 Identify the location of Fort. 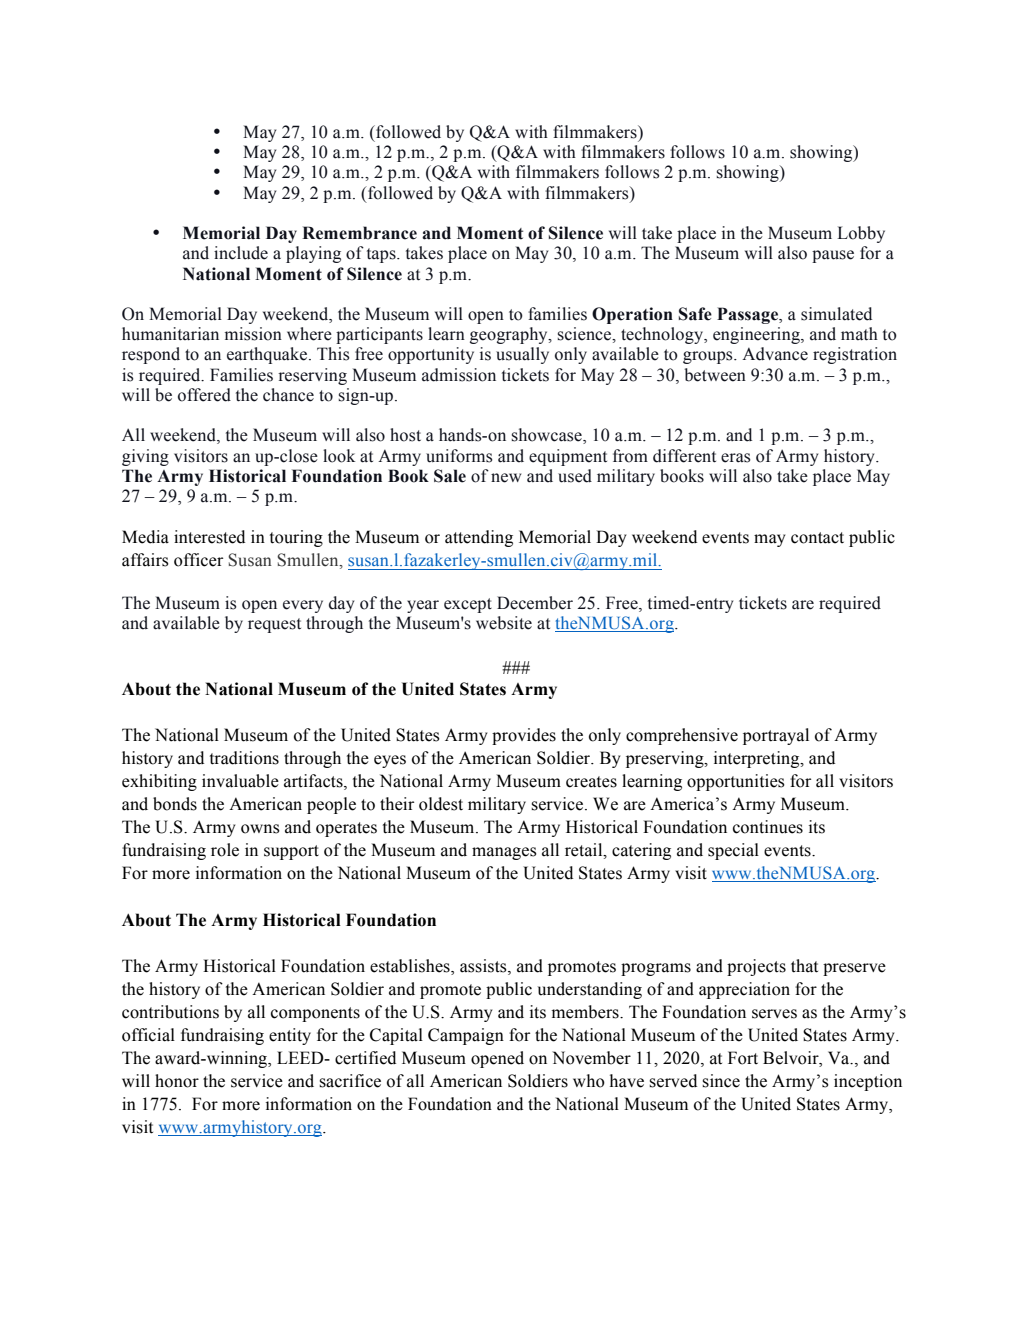
(743, 1058).
